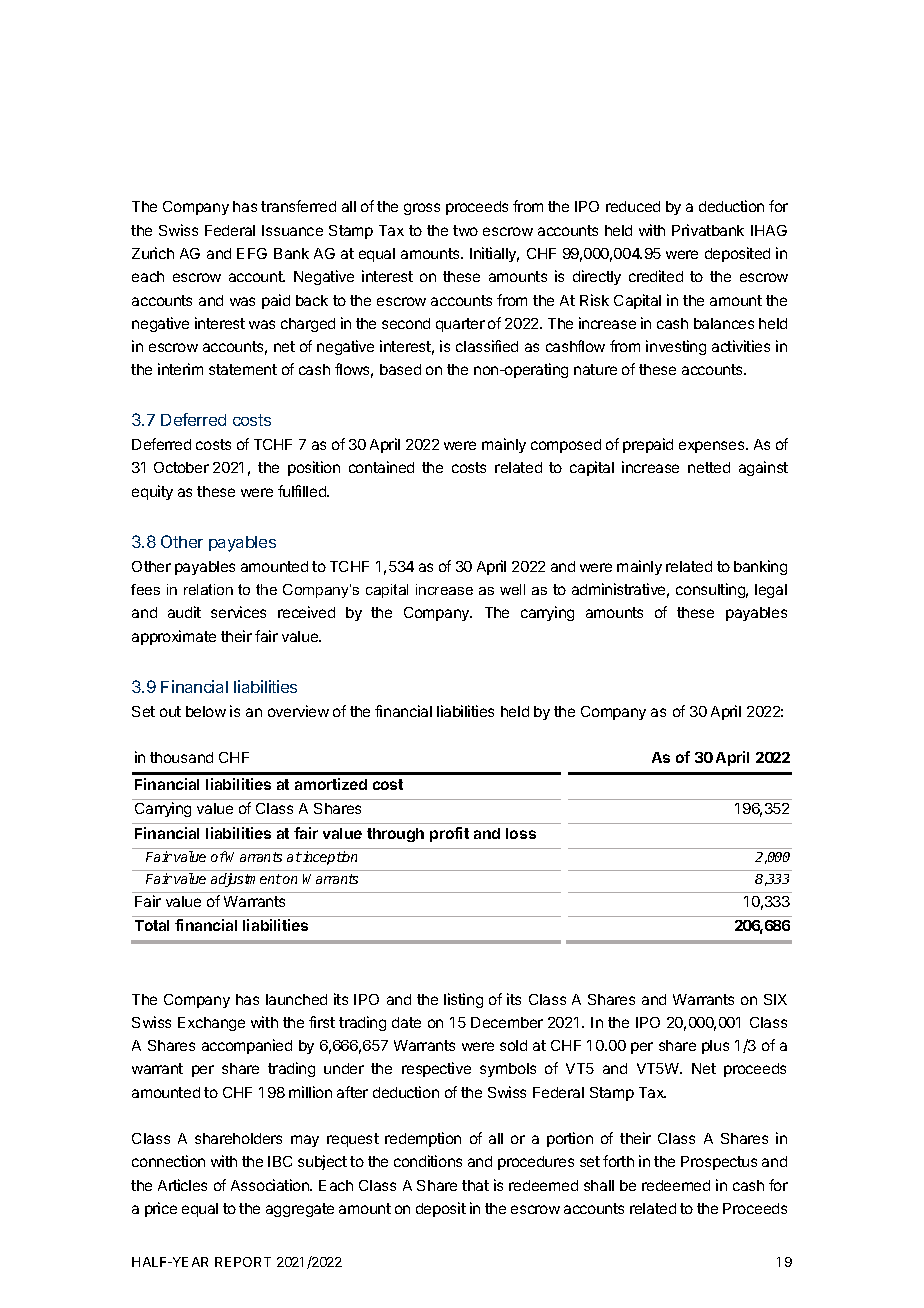 Image resolution: width=924 pixels, height=1308 pixels. Describe the element at coordinates (153, 253) in the document. I see `Zurich` at that location.
